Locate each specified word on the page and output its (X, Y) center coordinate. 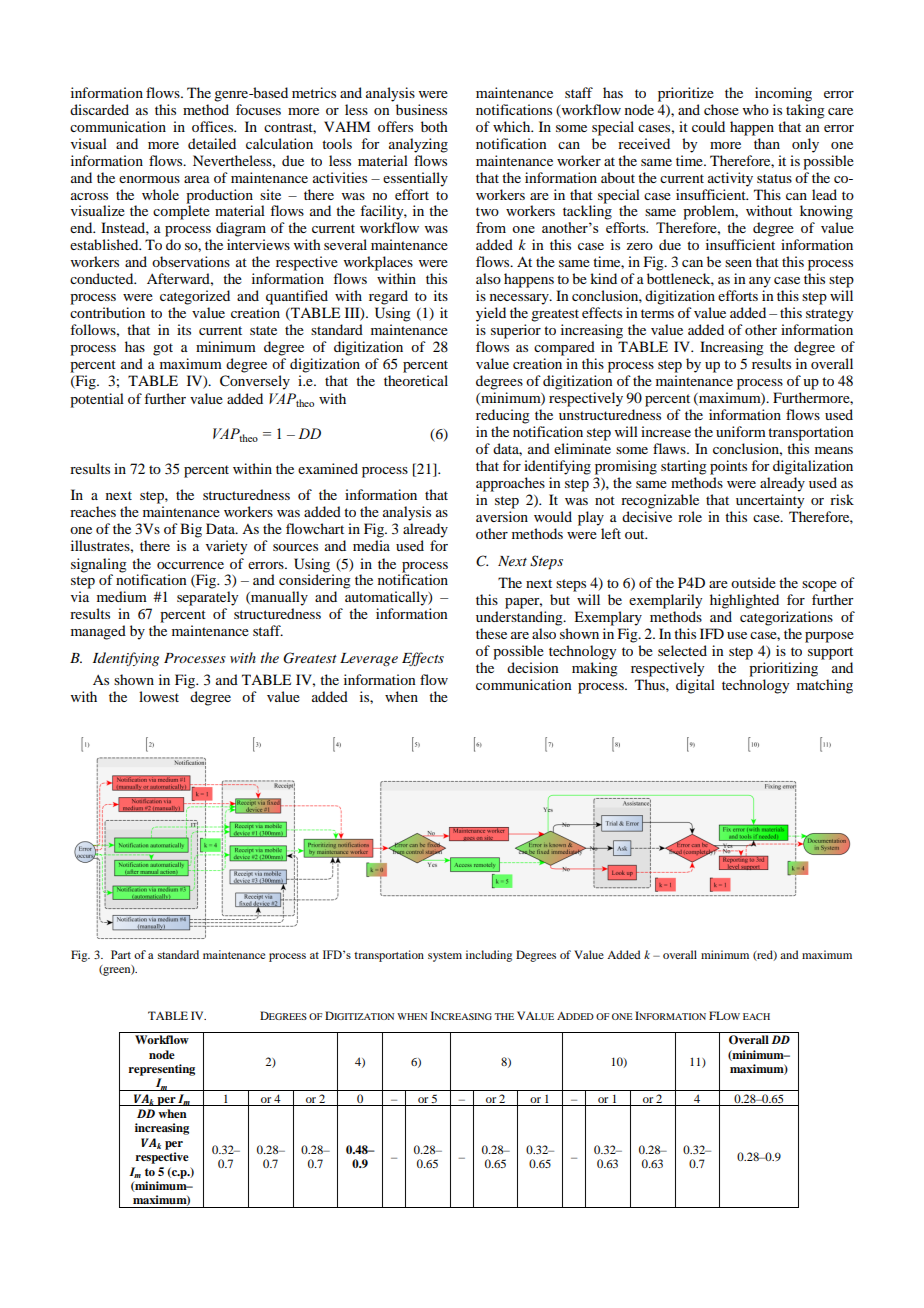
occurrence (190, 565)
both (434, 126)
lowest (159, 696)
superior (516, 331)
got (163, 349)
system (445, 957)
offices (214, 126)
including (489, 956)
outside (753, 582)
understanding (520, 618)
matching (825, 686)
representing (161, 1070)
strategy (829, 315)
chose (721, 109)
